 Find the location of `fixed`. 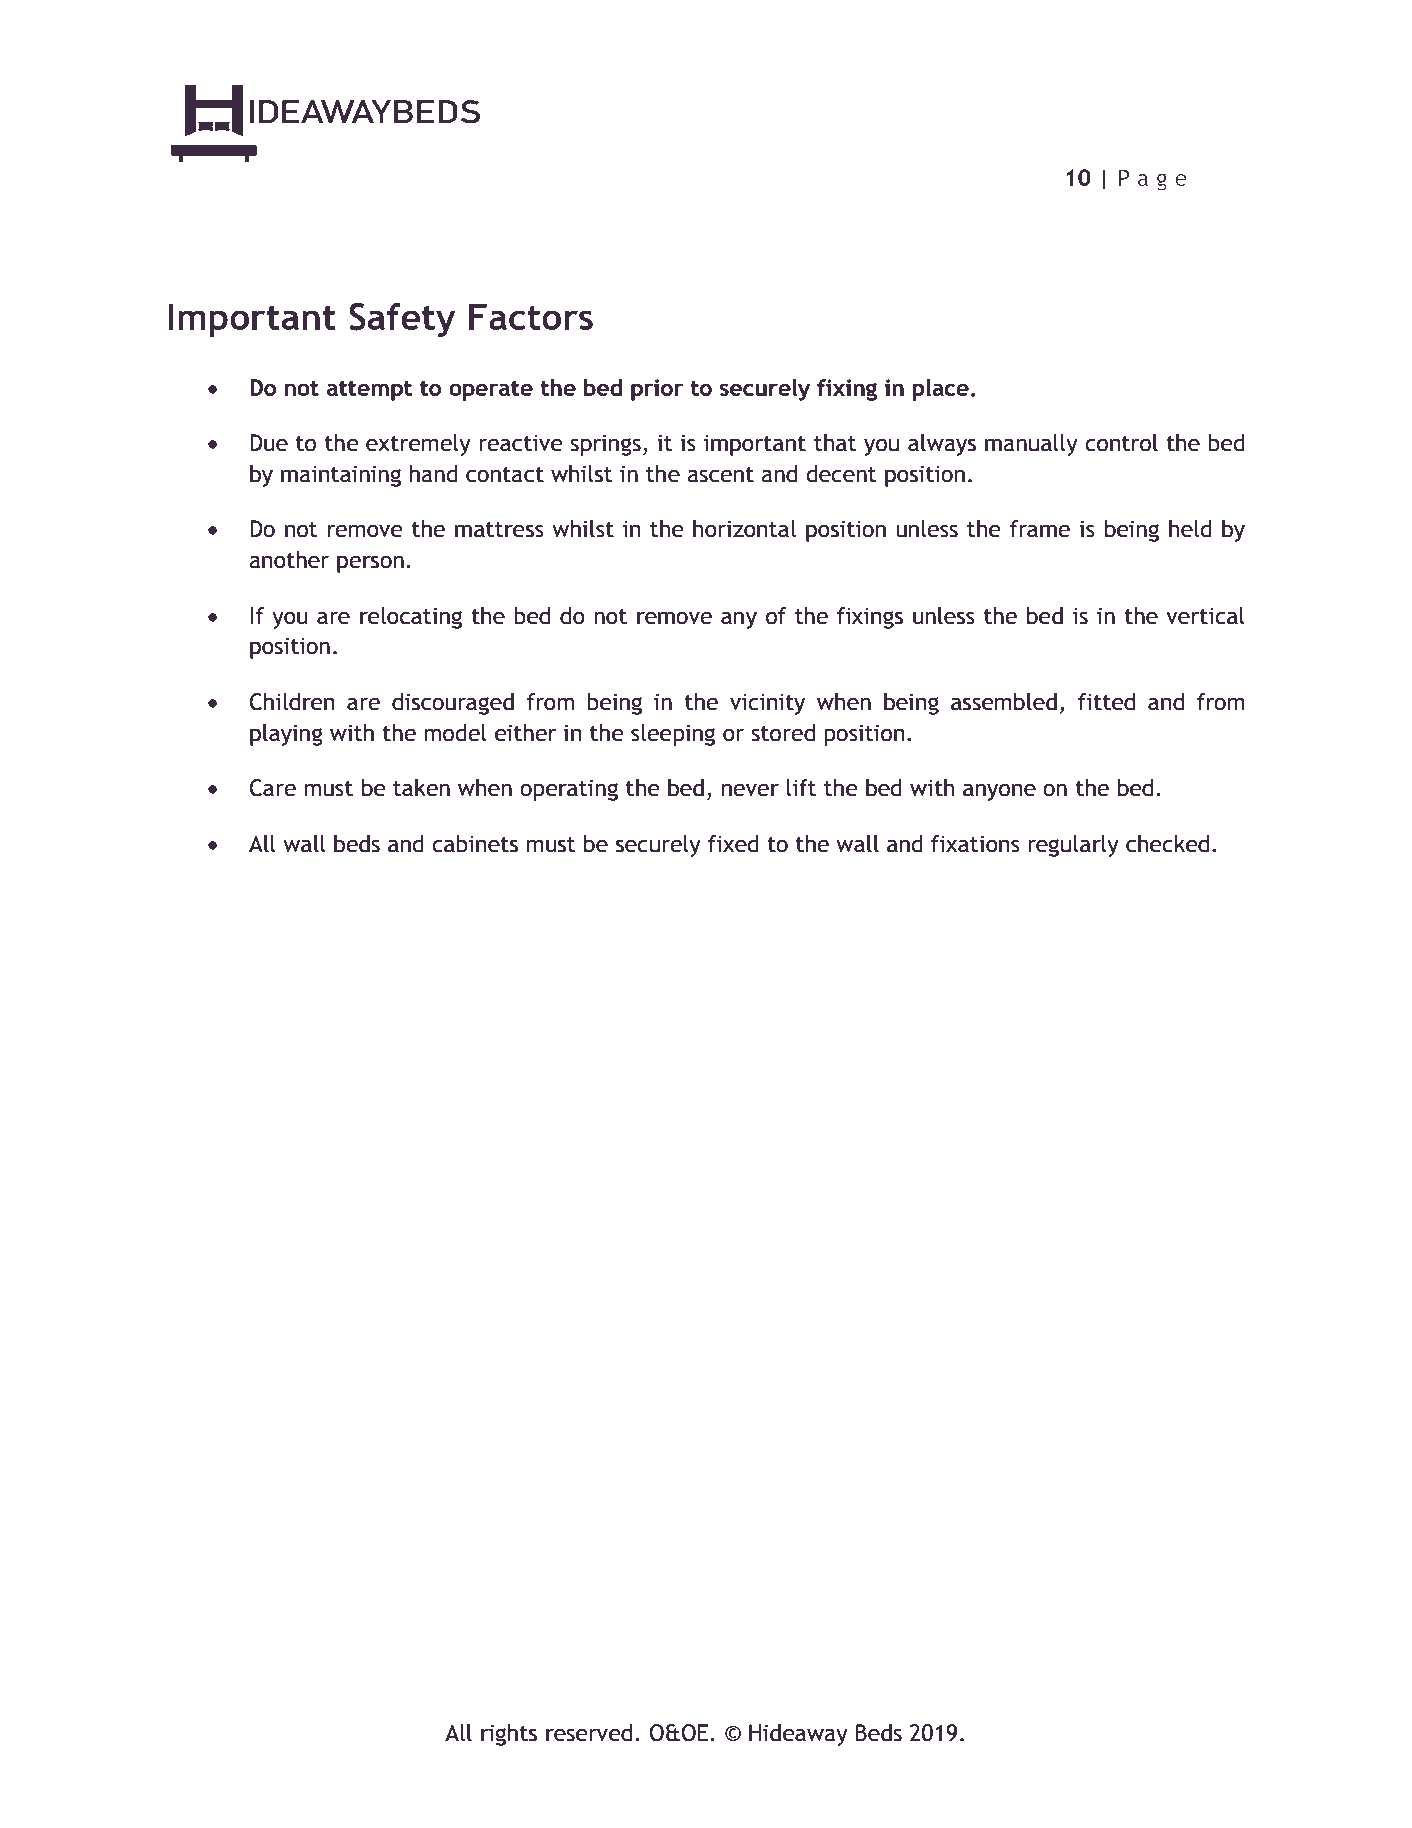

fixed is located at coordinates (733, 844).
